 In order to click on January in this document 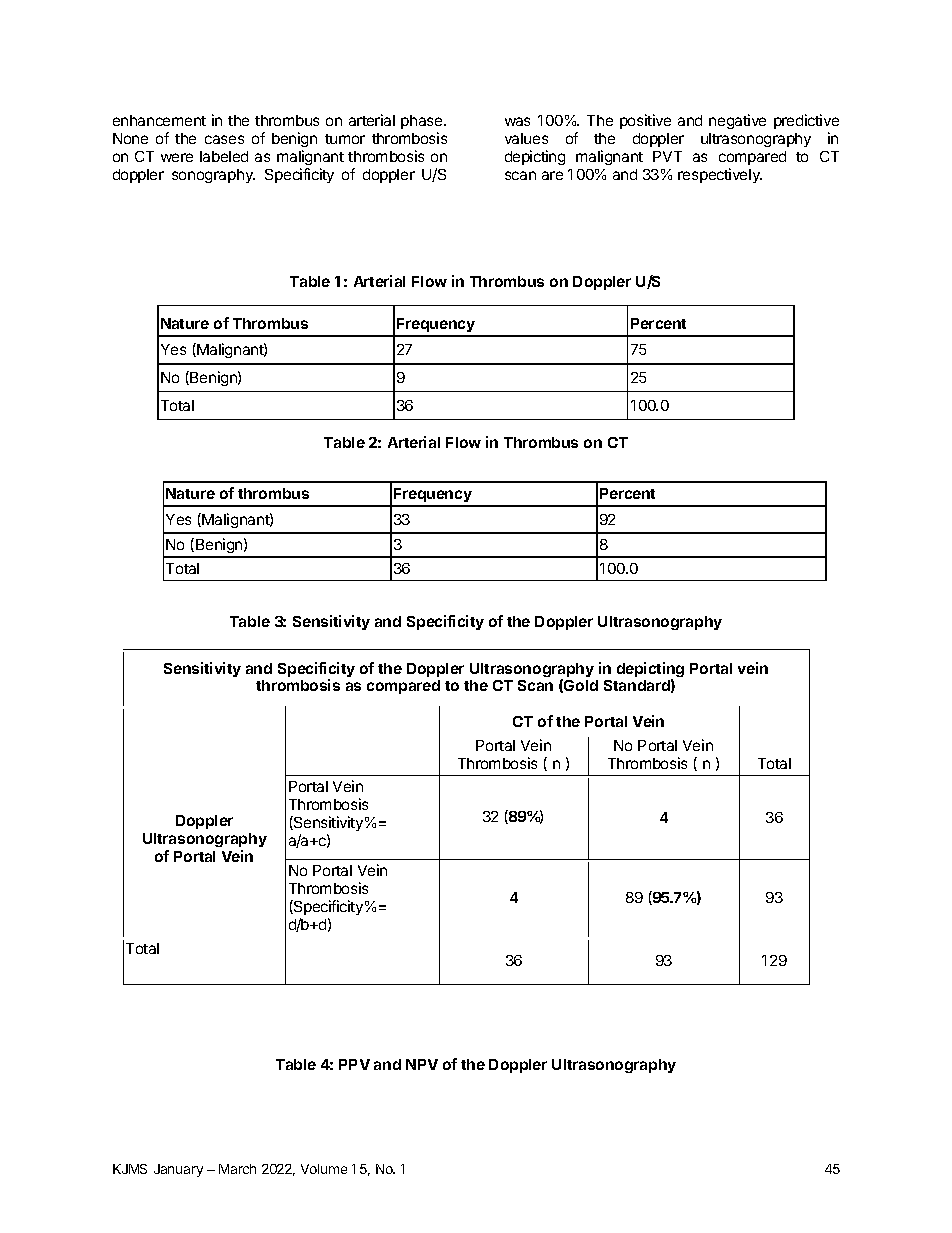, I will do `click(178, 1170)`.
